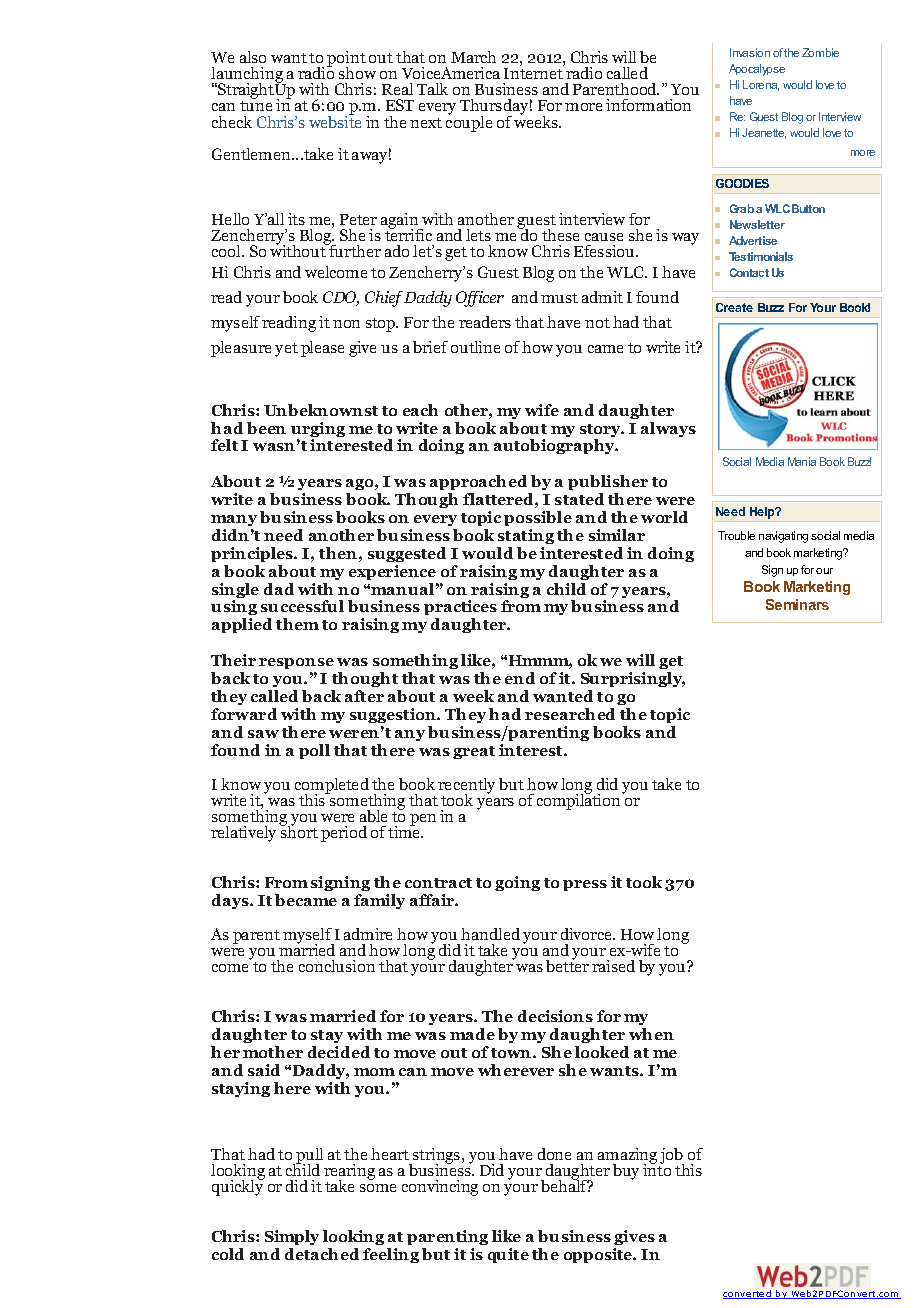 This document has width=924, height=1308. I want to click on tune, so click(256, 106).
